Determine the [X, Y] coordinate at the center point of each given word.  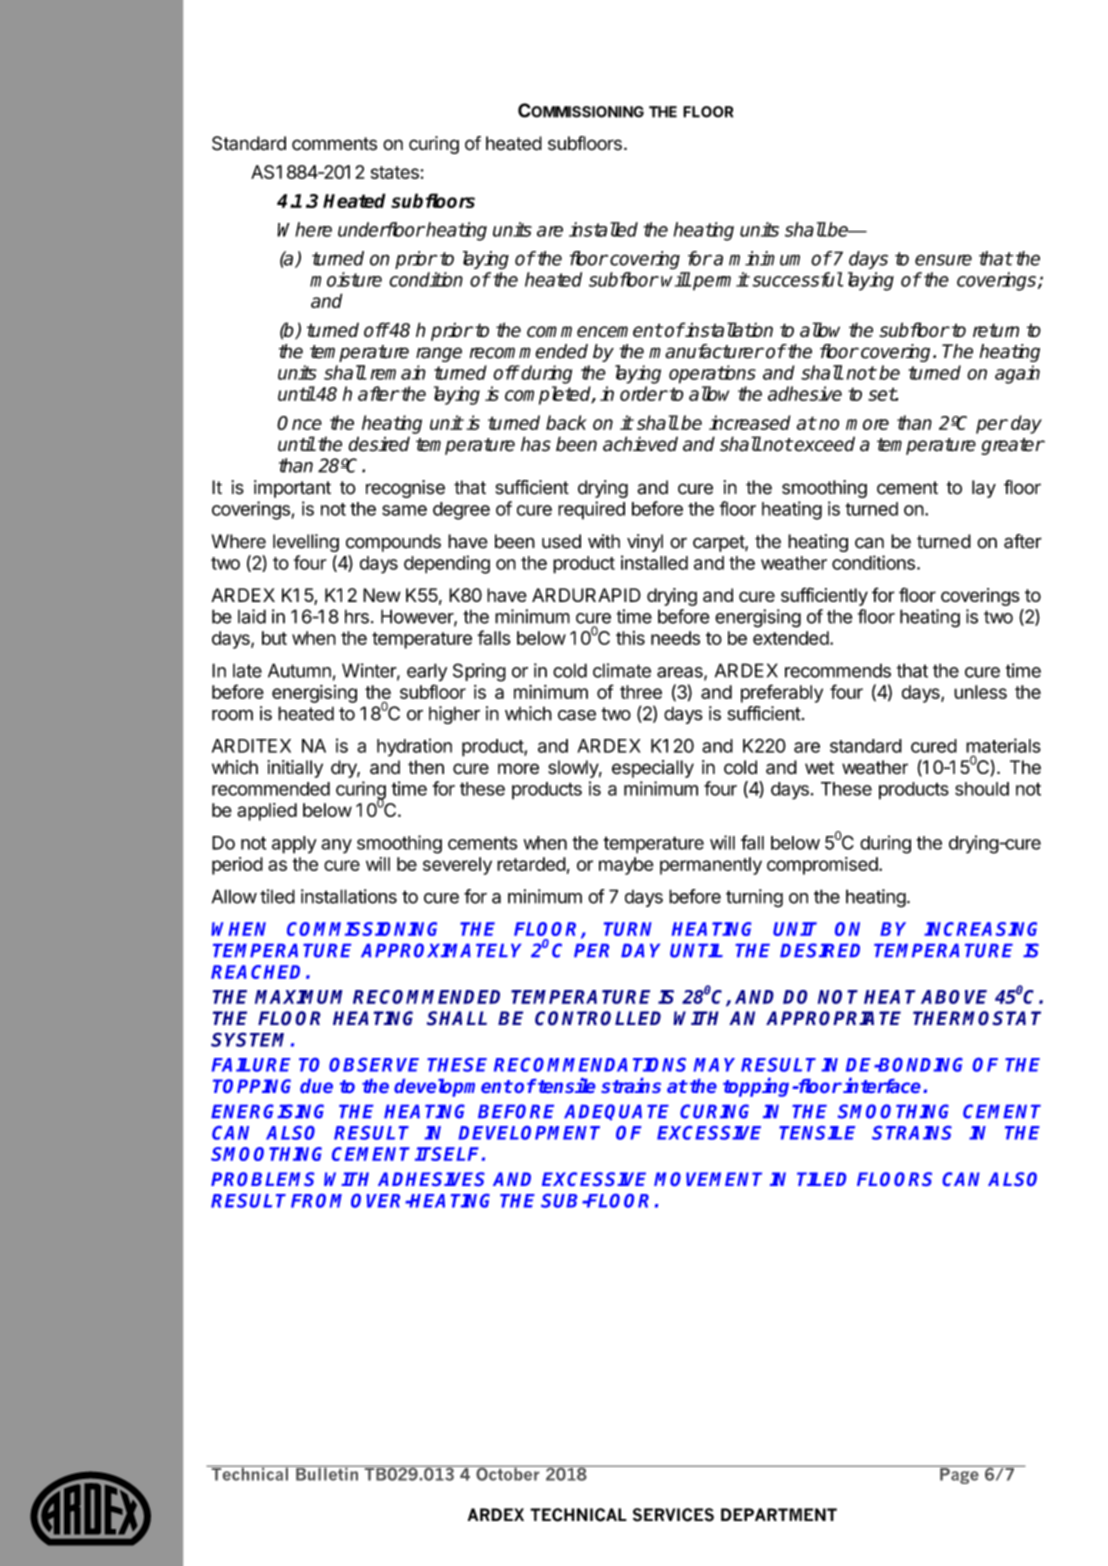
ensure [943, 260]
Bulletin [327, 1473]
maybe [626, 866]
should [982, 789]
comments [334, 144]
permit [721, 281]
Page [959, 1474]
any [336, 846]
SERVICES [673, 1515]
